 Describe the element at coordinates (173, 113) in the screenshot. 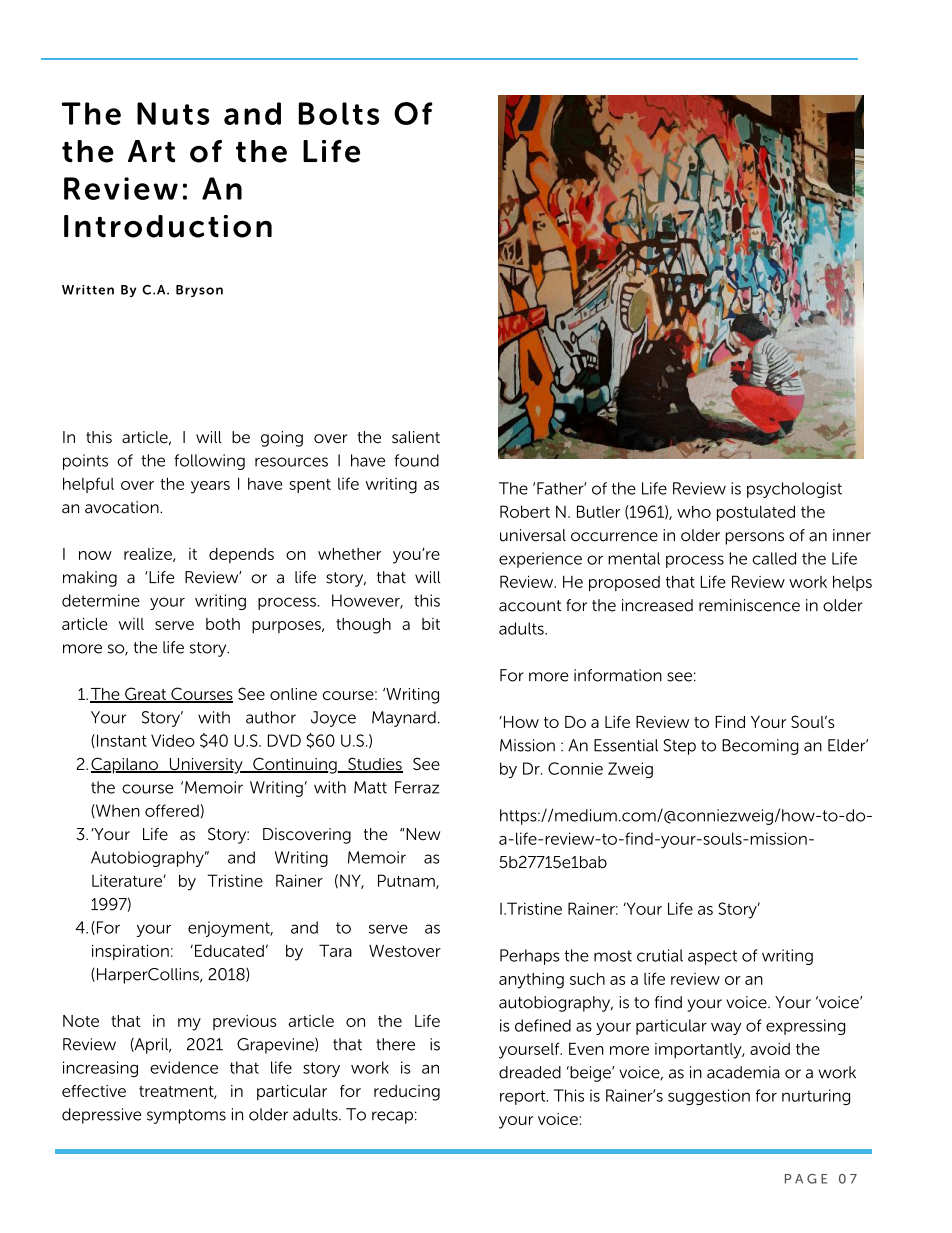

I see `Nuts` at that location.
